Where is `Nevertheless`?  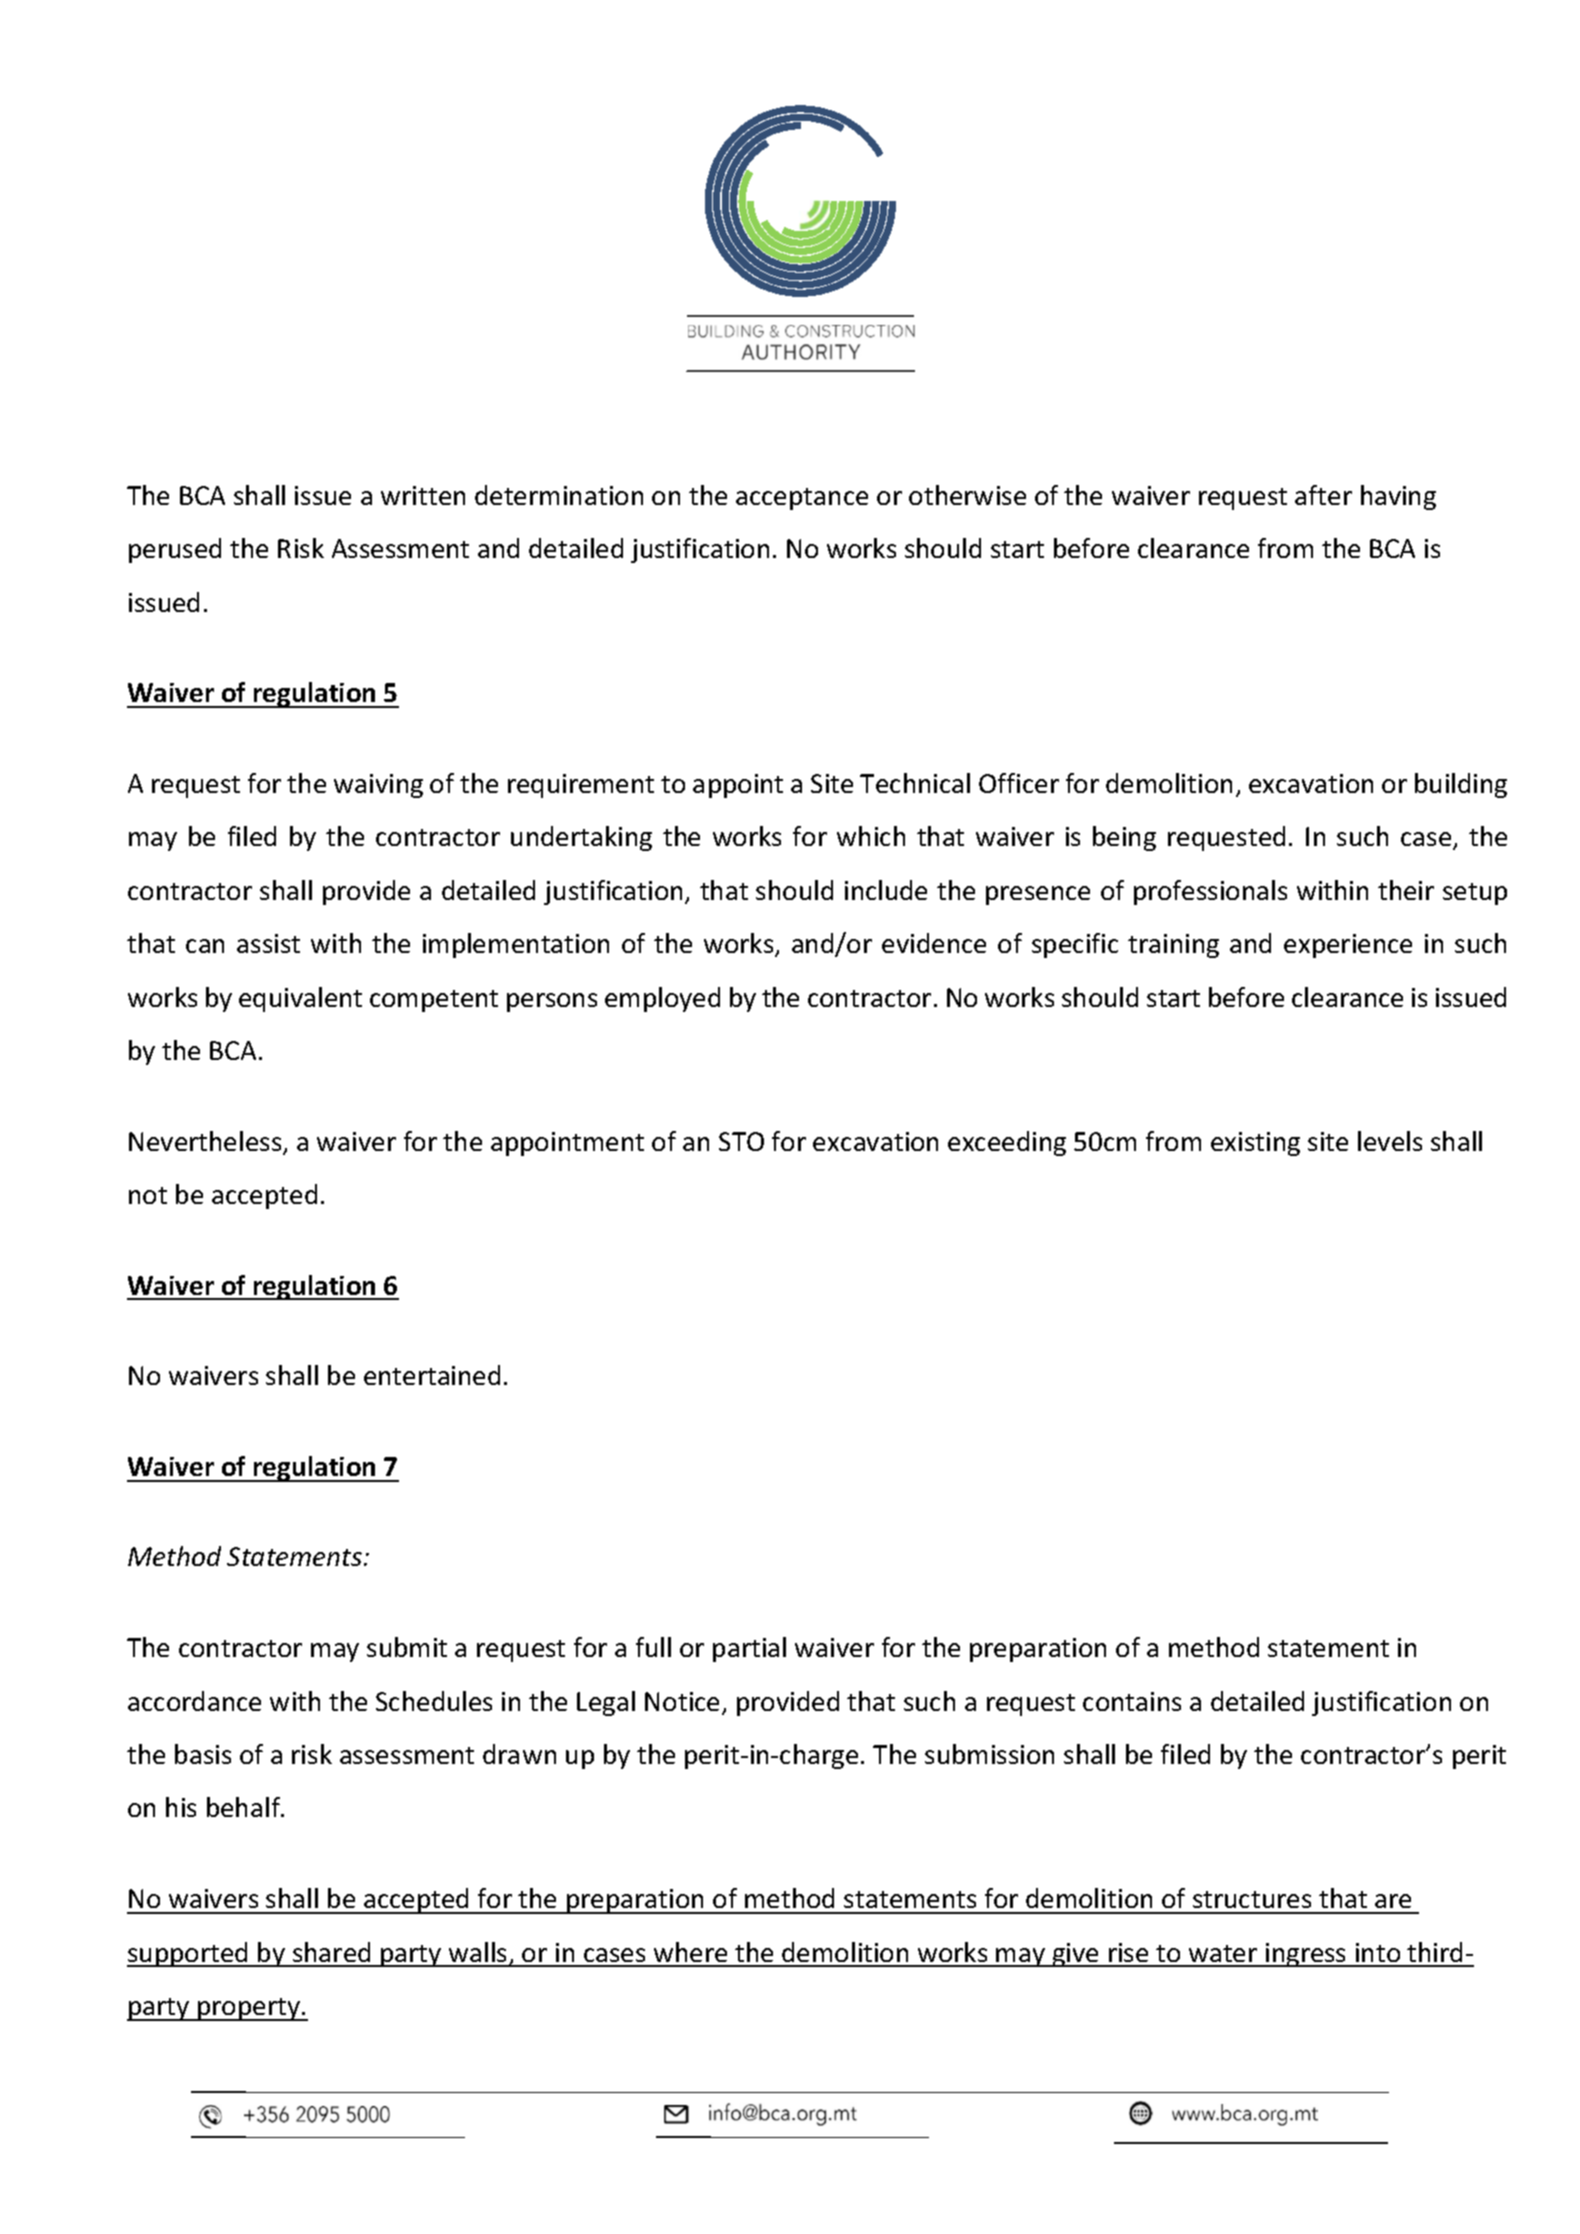
Nevertheless is located at coordinates (206, 1142).
